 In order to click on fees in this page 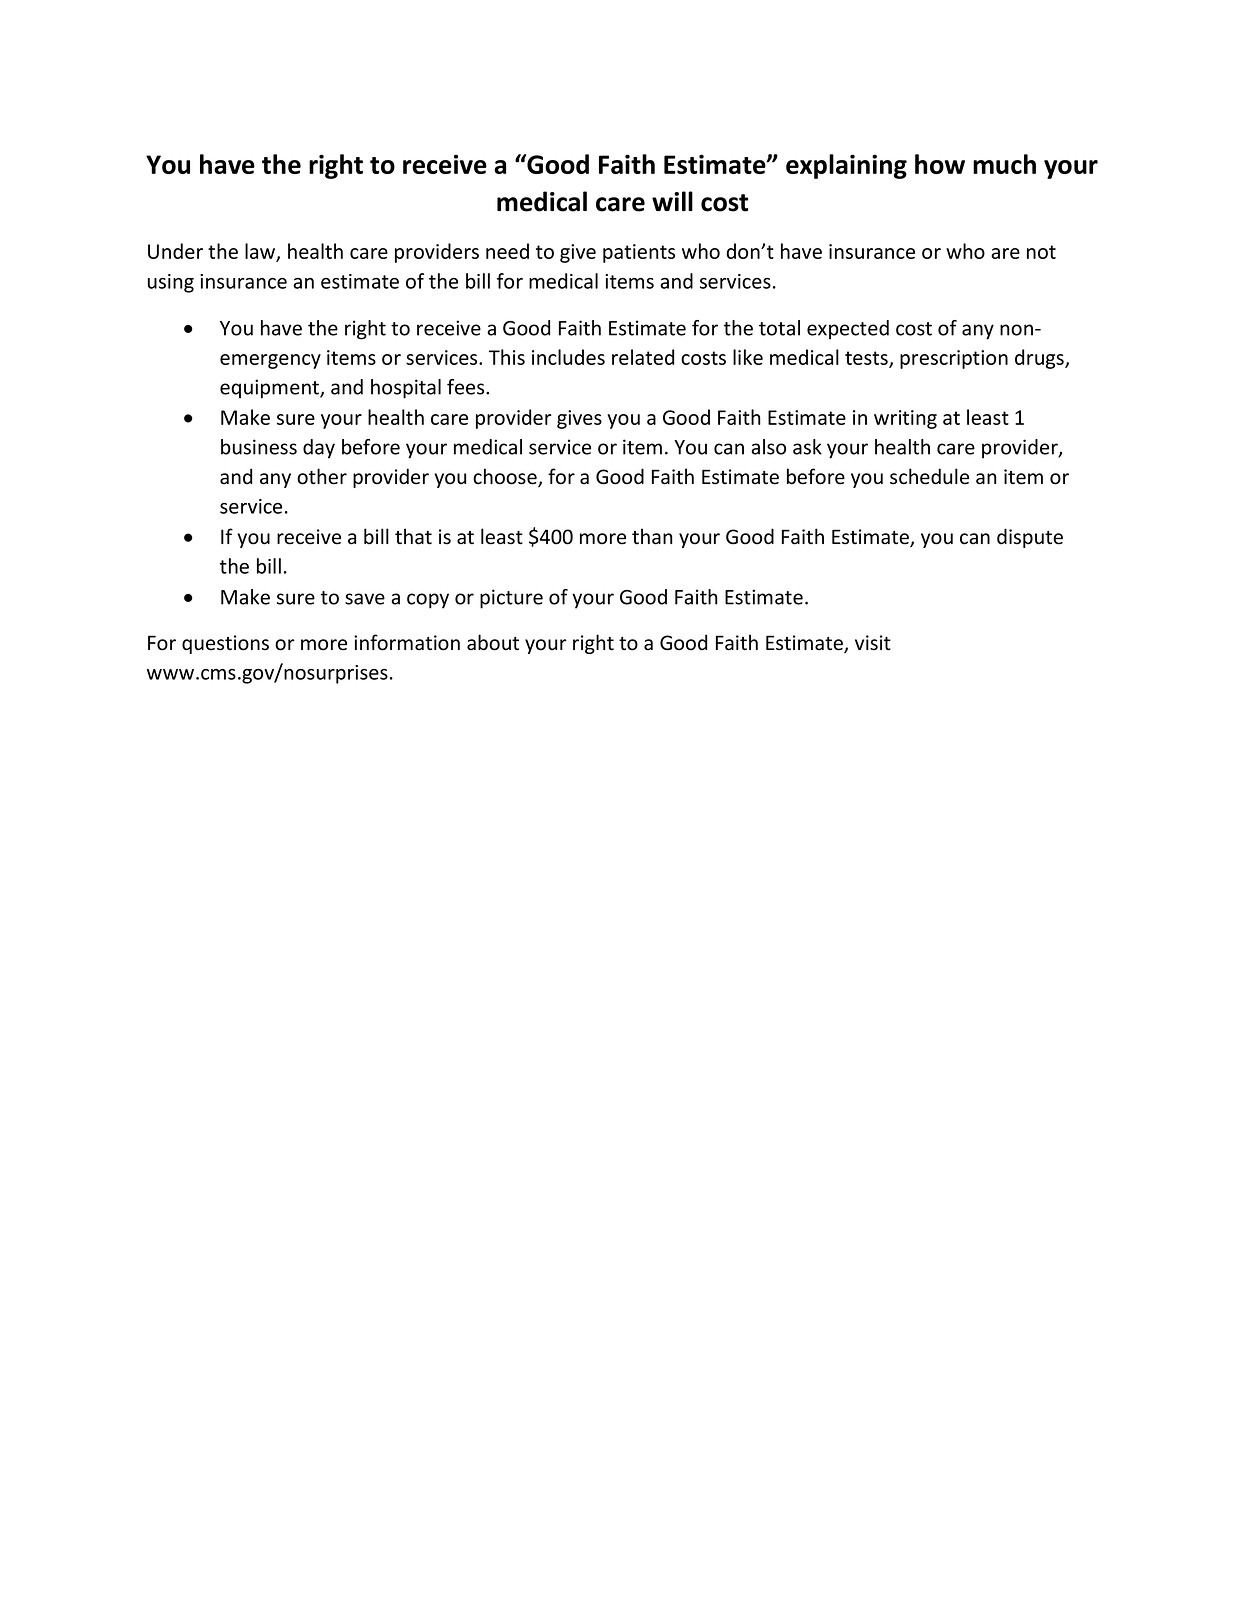, I will do `click(467, 387)`.
